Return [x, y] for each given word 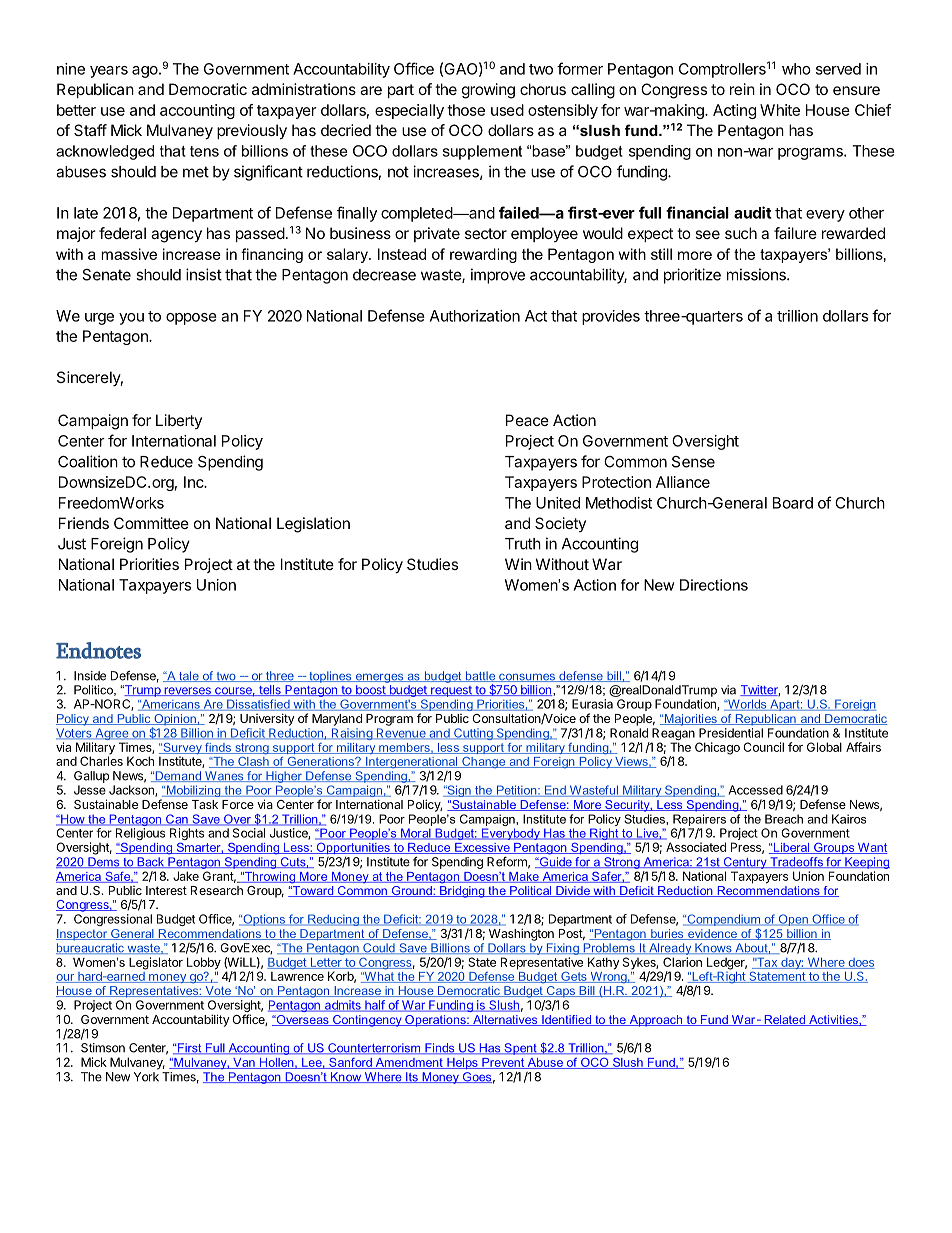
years [109, 72]
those [466, 110]
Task [205, 804]
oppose [191, 319]
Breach [784, 819]
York [146, 1077]
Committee [151, 523]
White [780, 110]
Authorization [475, 316]
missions [757, 274]
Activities [833, 1020]
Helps [462, 1063]
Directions [714, 585]
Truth [523, 544]
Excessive [482, 848]
